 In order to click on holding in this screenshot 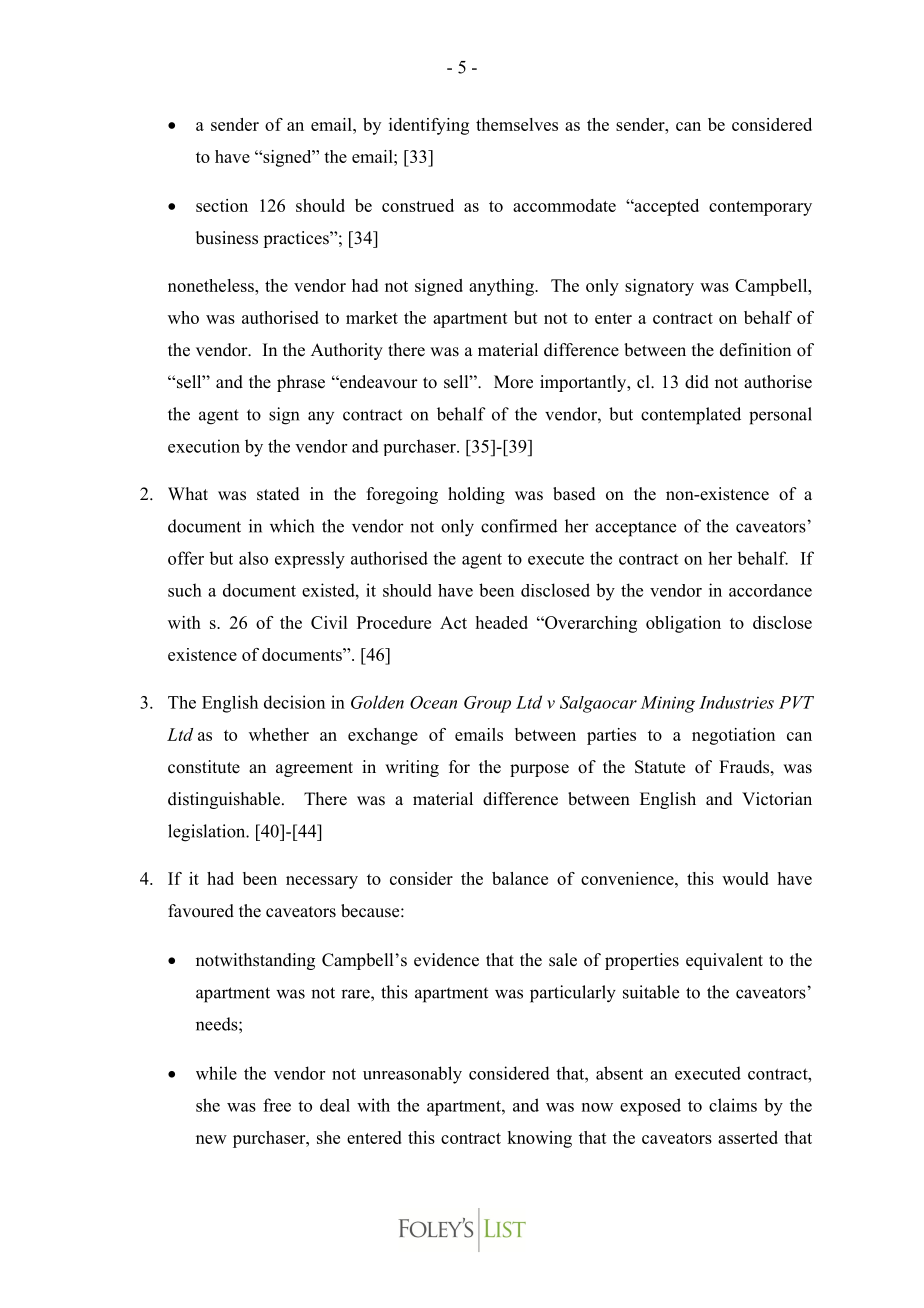, I will do `click(476, 495)`.
